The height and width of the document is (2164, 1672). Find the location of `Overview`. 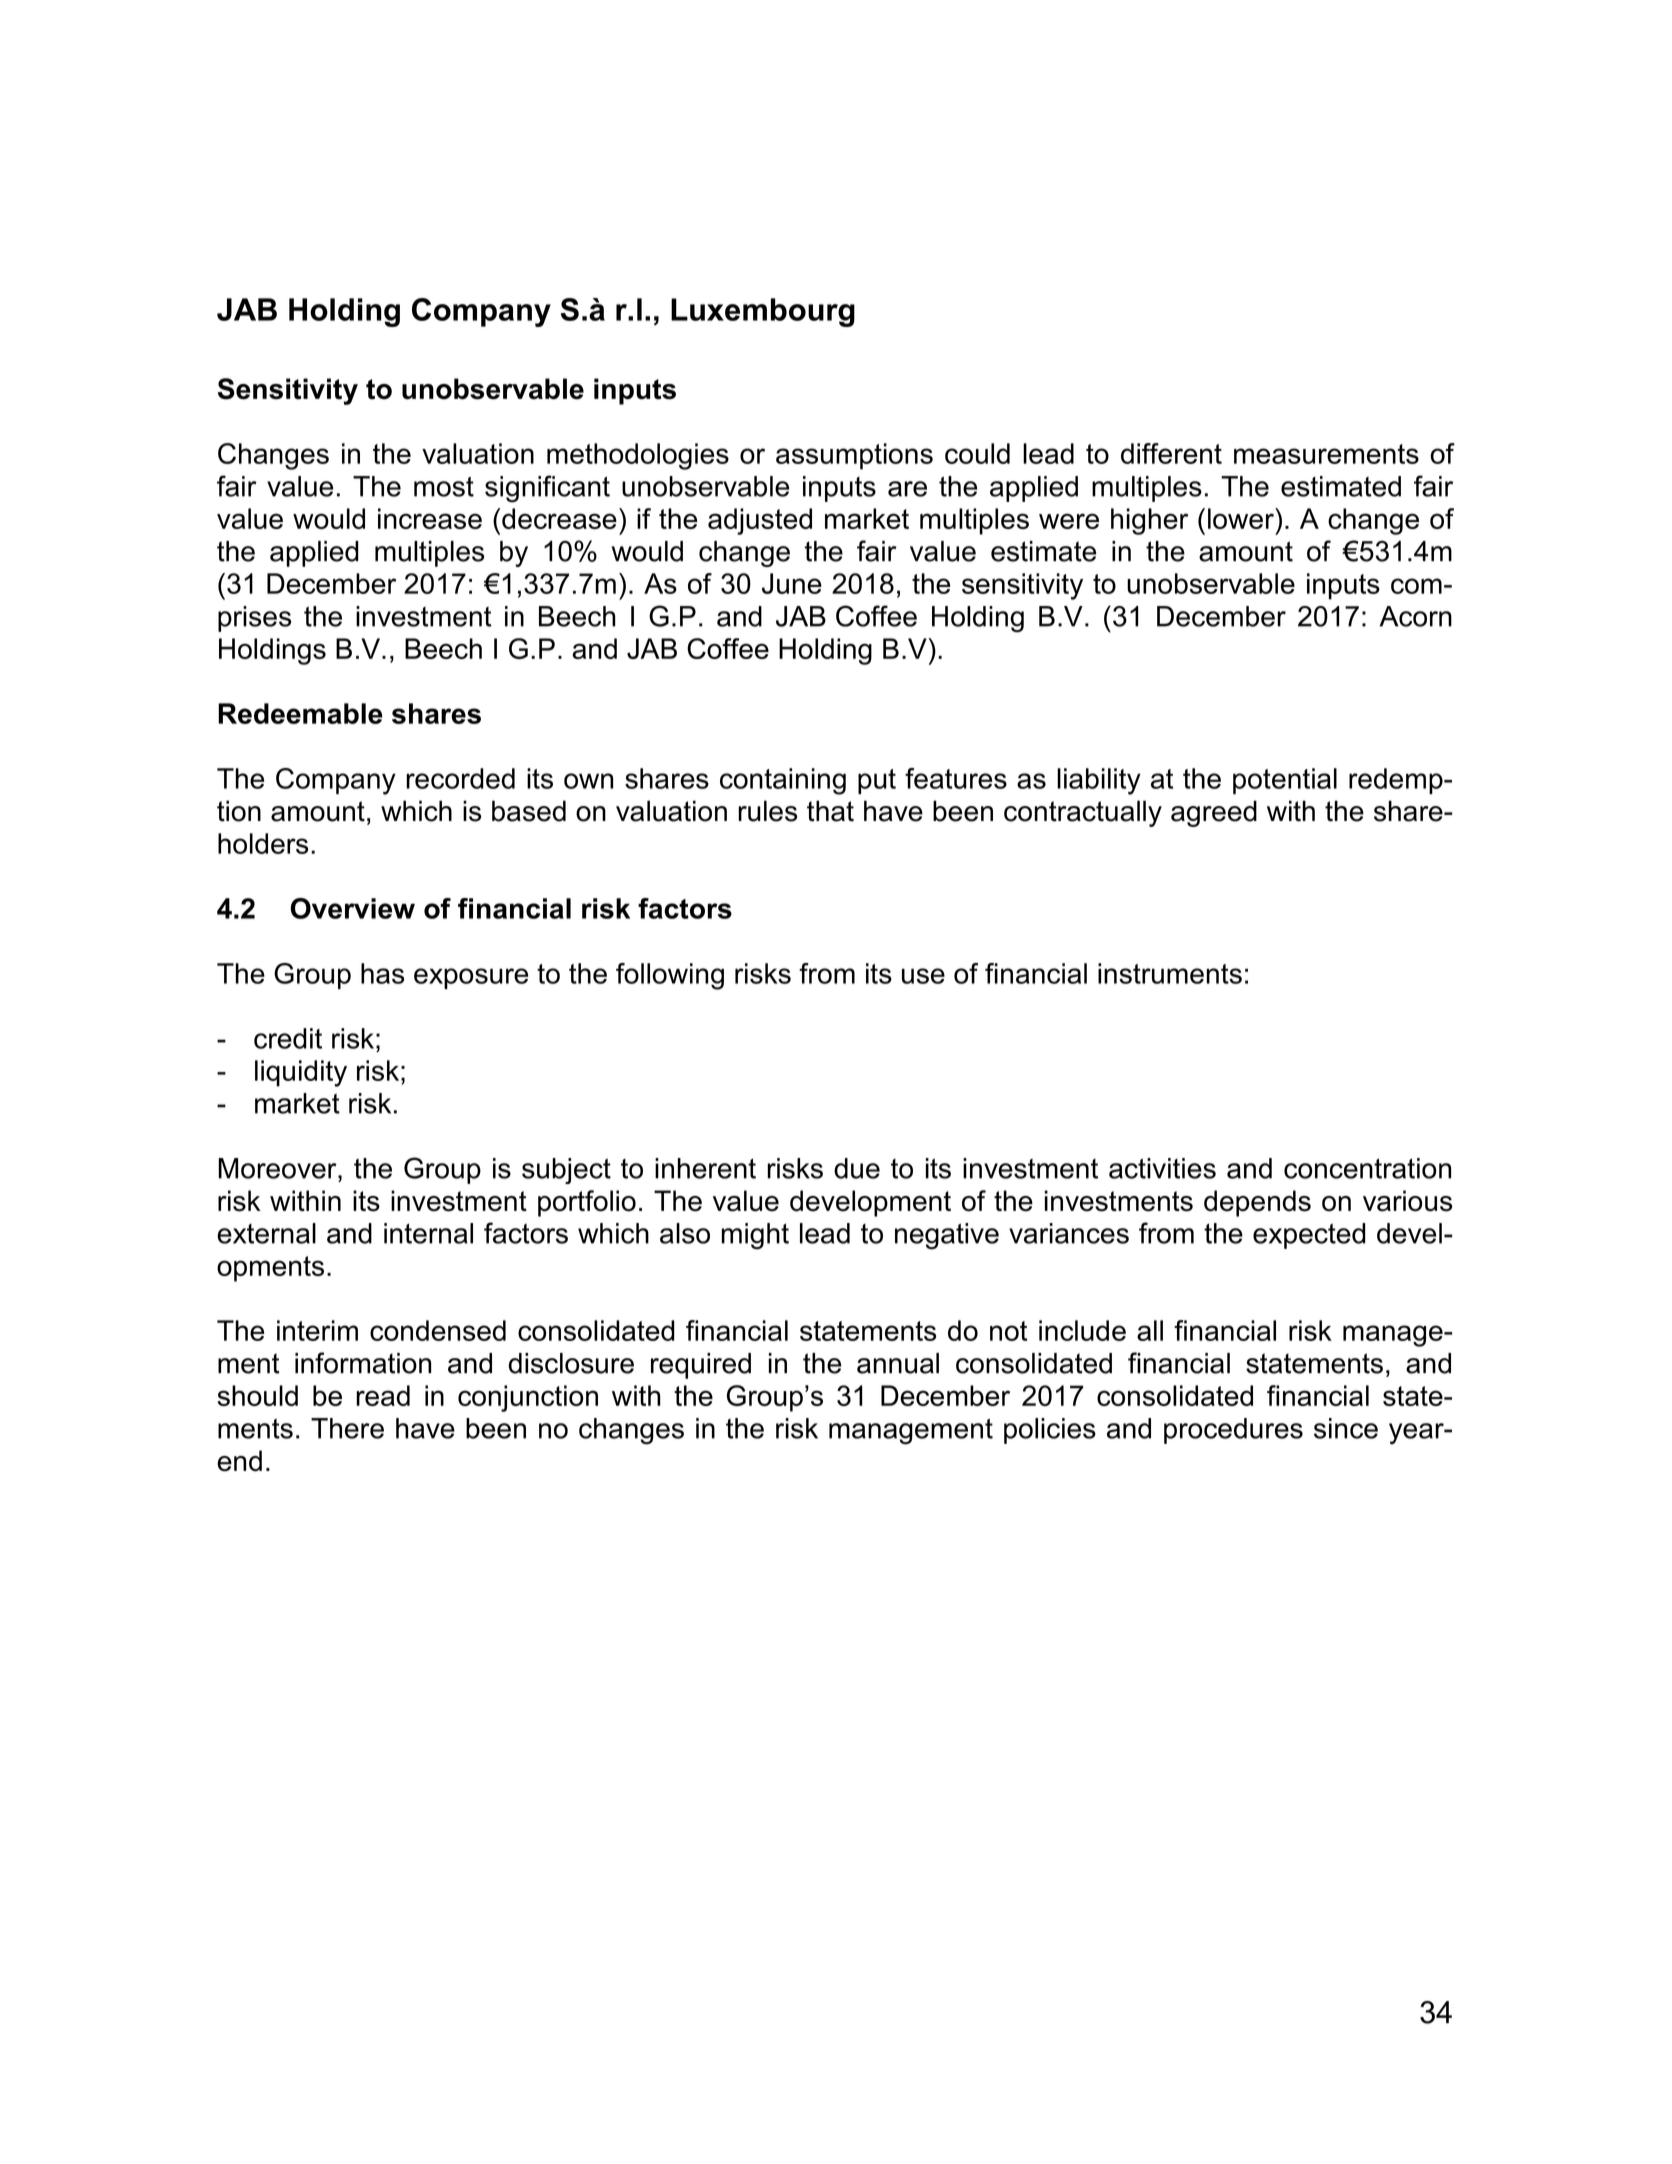

Overview is located at coordinates (353, 908).
